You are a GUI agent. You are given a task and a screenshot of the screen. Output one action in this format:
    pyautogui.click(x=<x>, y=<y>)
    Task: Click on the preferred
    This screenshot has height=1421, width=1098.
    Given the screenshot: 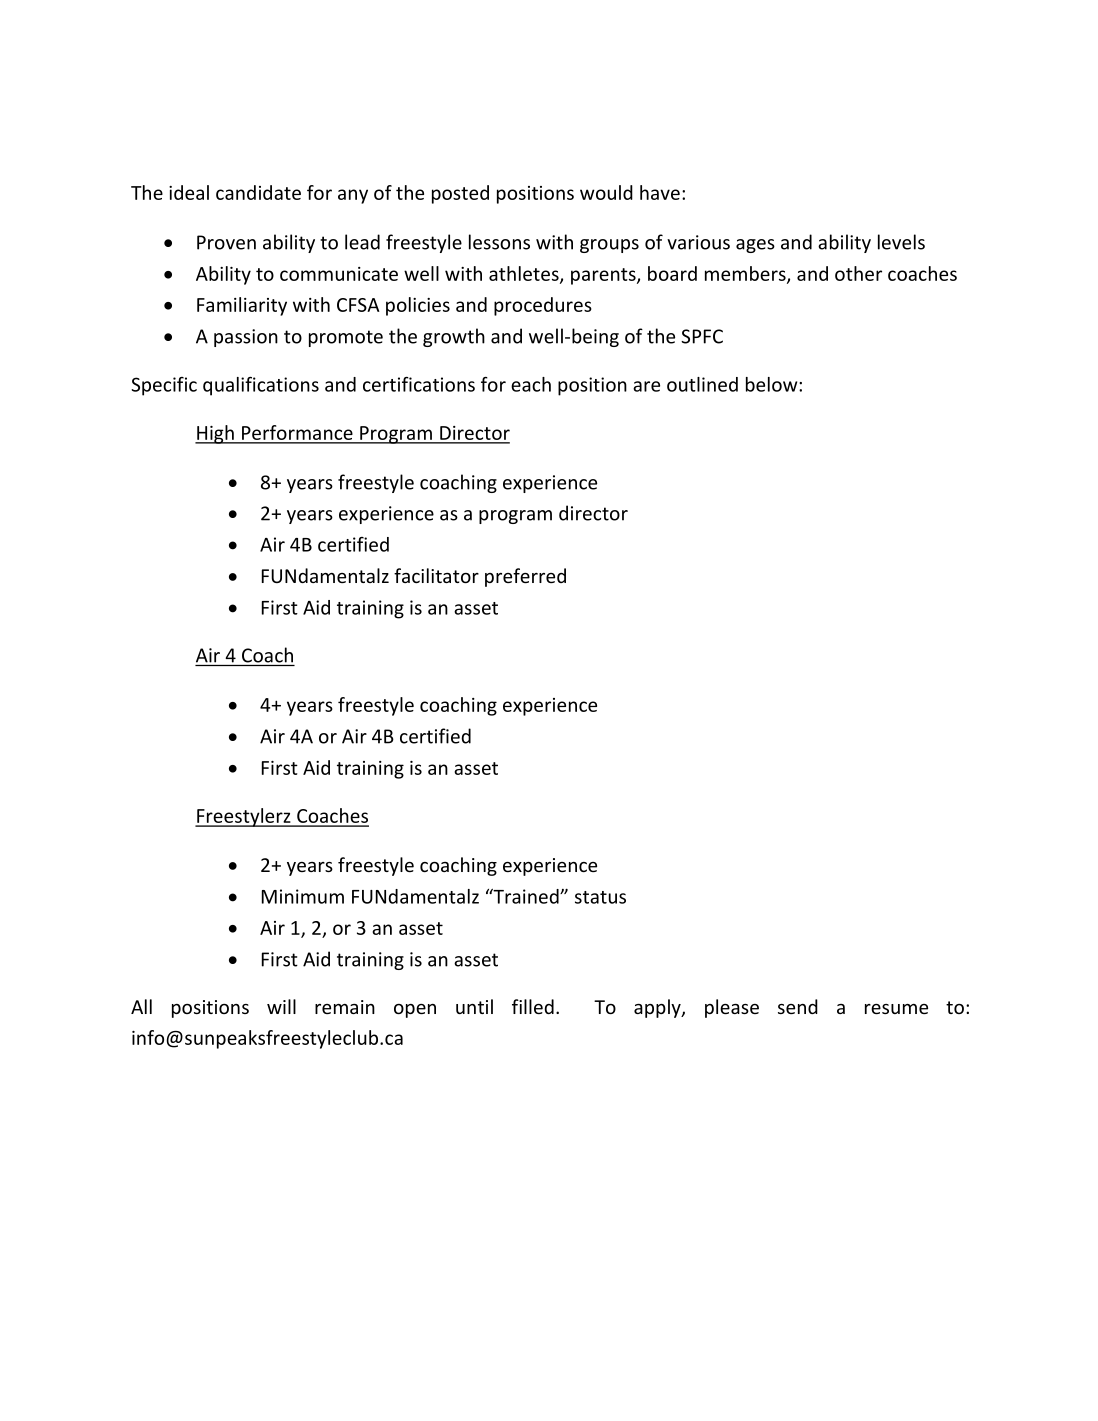 What is the action you would take?
    pyautogui.click(x=525, y=577)
